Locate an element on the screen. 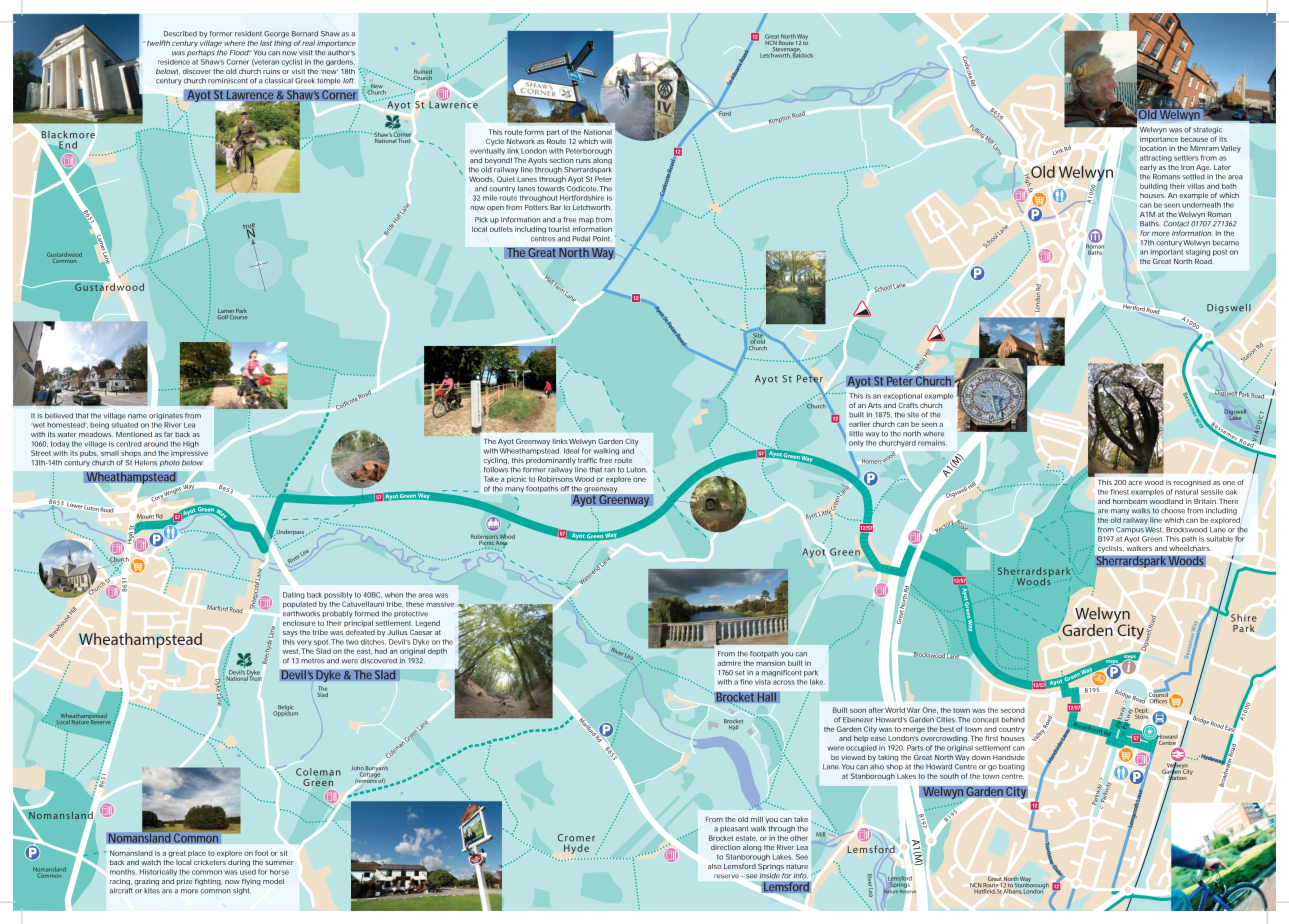 The width and height of the screenshot is (1289, 924). residence is located at coordinates (174, 62).
